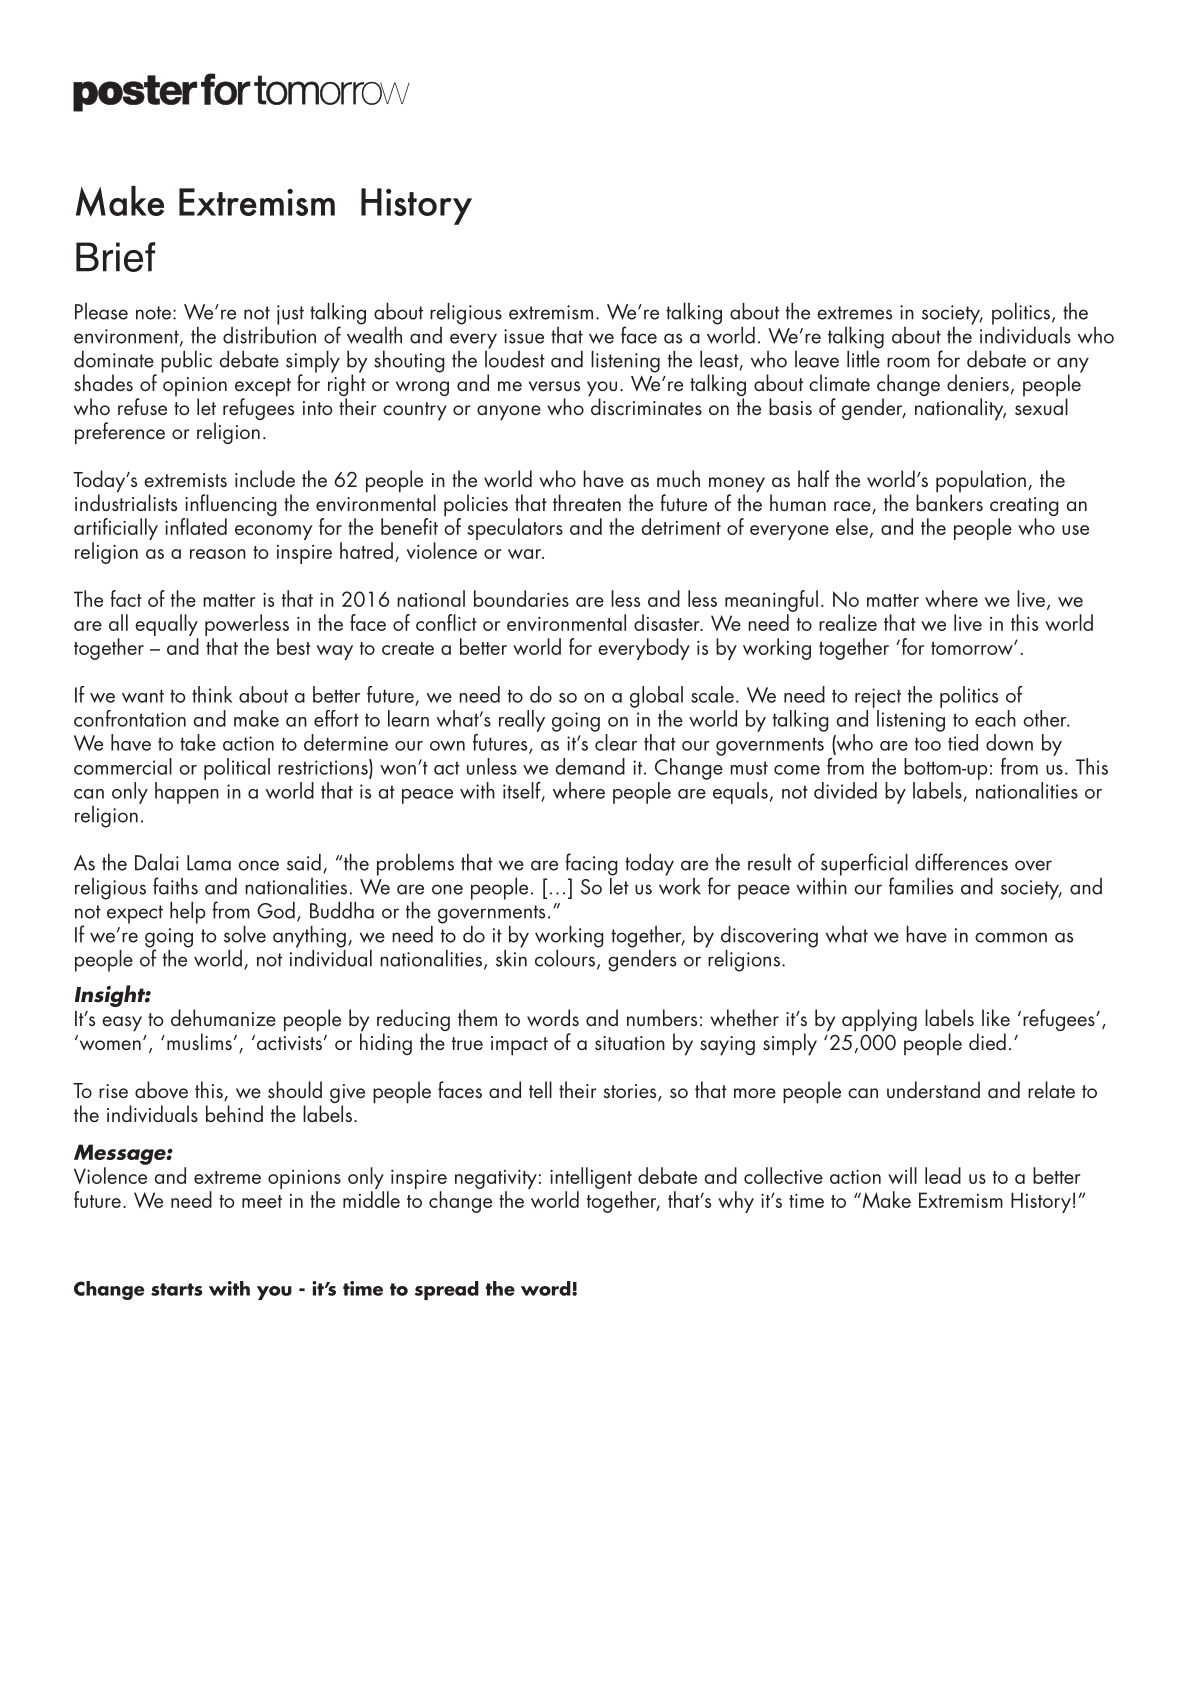 The image size is (1189, 1681). What do you see at coordinates (447, 1290) in the screenshot?
I see `spread` at bounding box center [447, 1290].
